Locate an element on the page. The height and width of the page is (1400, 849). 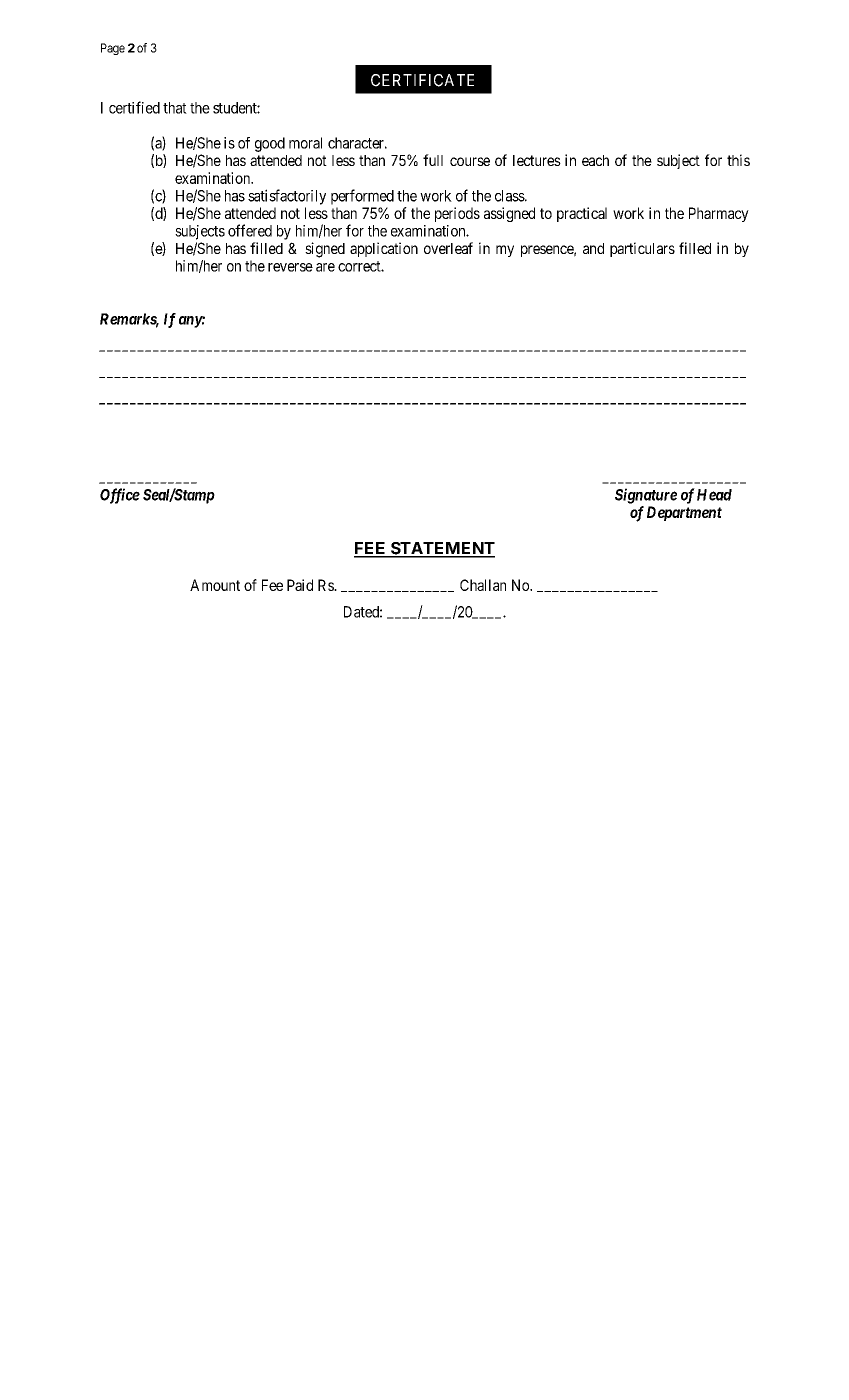
STATEMENT is located at coordinates (442, 549).
